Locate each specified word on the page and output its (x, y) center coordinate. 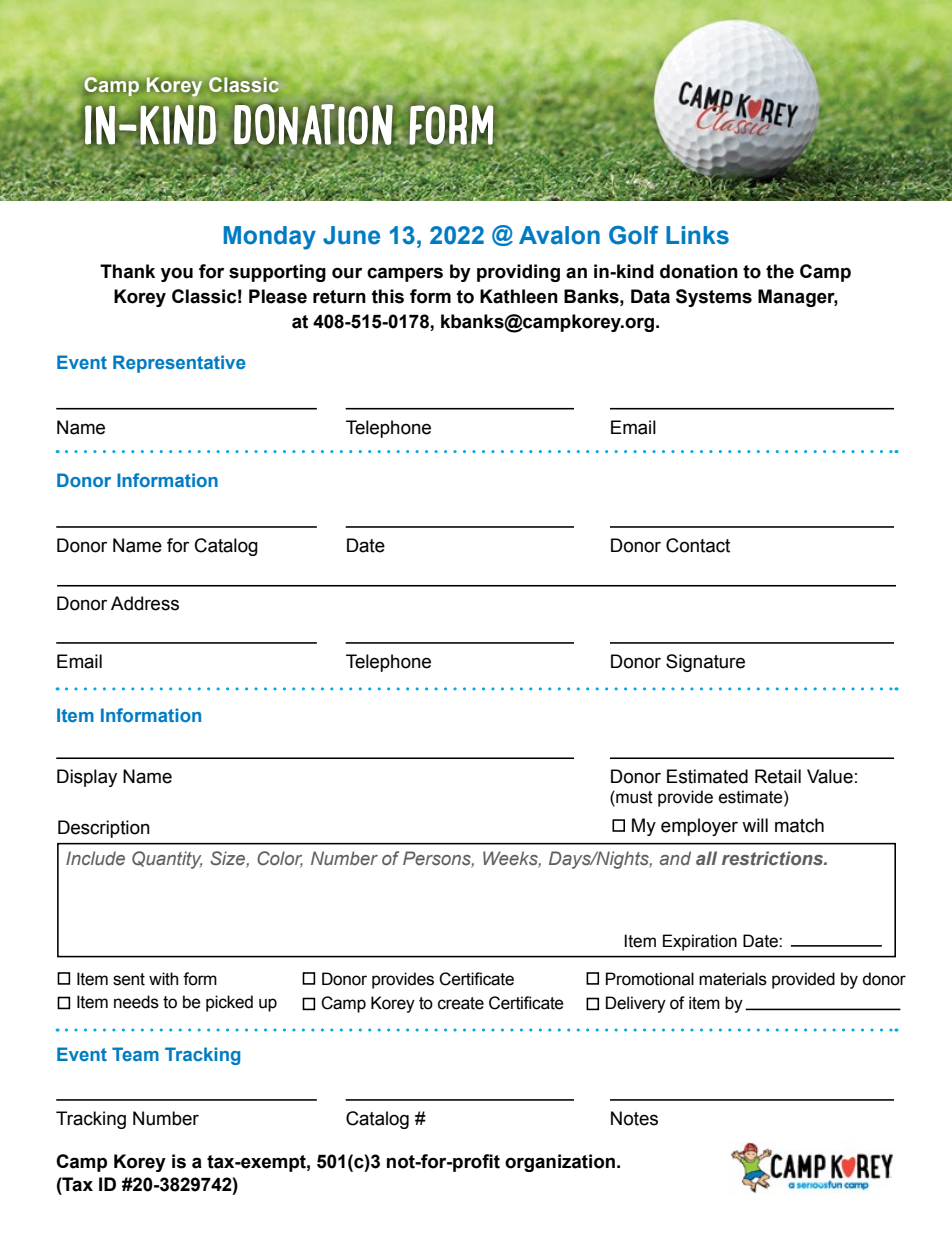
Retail (778, 776)
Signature (705, 663)
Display (87, 778)
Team (135, 1054)
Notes (634, 1118)
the (780, 271)
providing (518, 273)
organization (560, 1163)
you (177, 274)
